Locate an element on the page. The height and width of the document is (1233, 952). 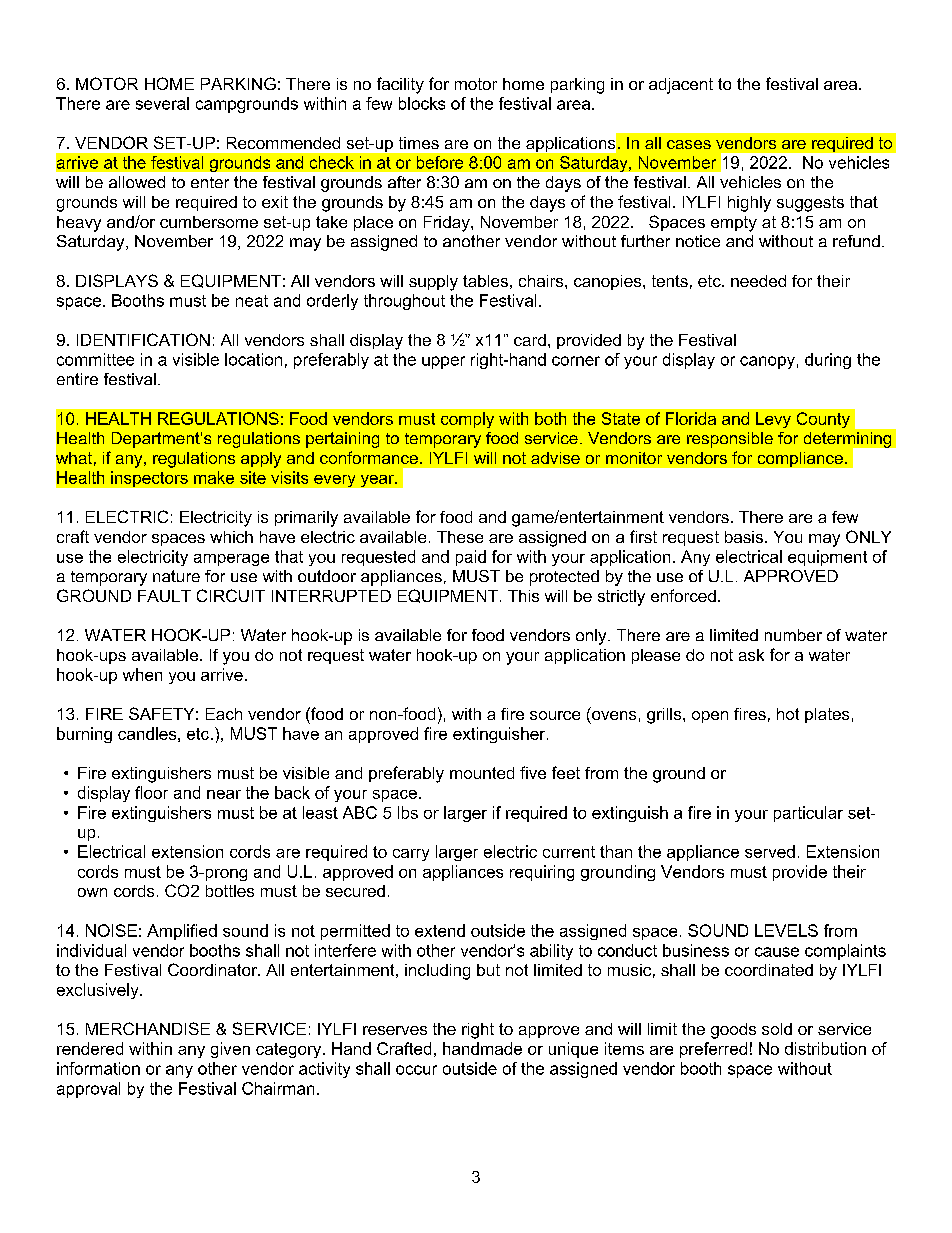
FAULT is located at coordinates (164, 596).
